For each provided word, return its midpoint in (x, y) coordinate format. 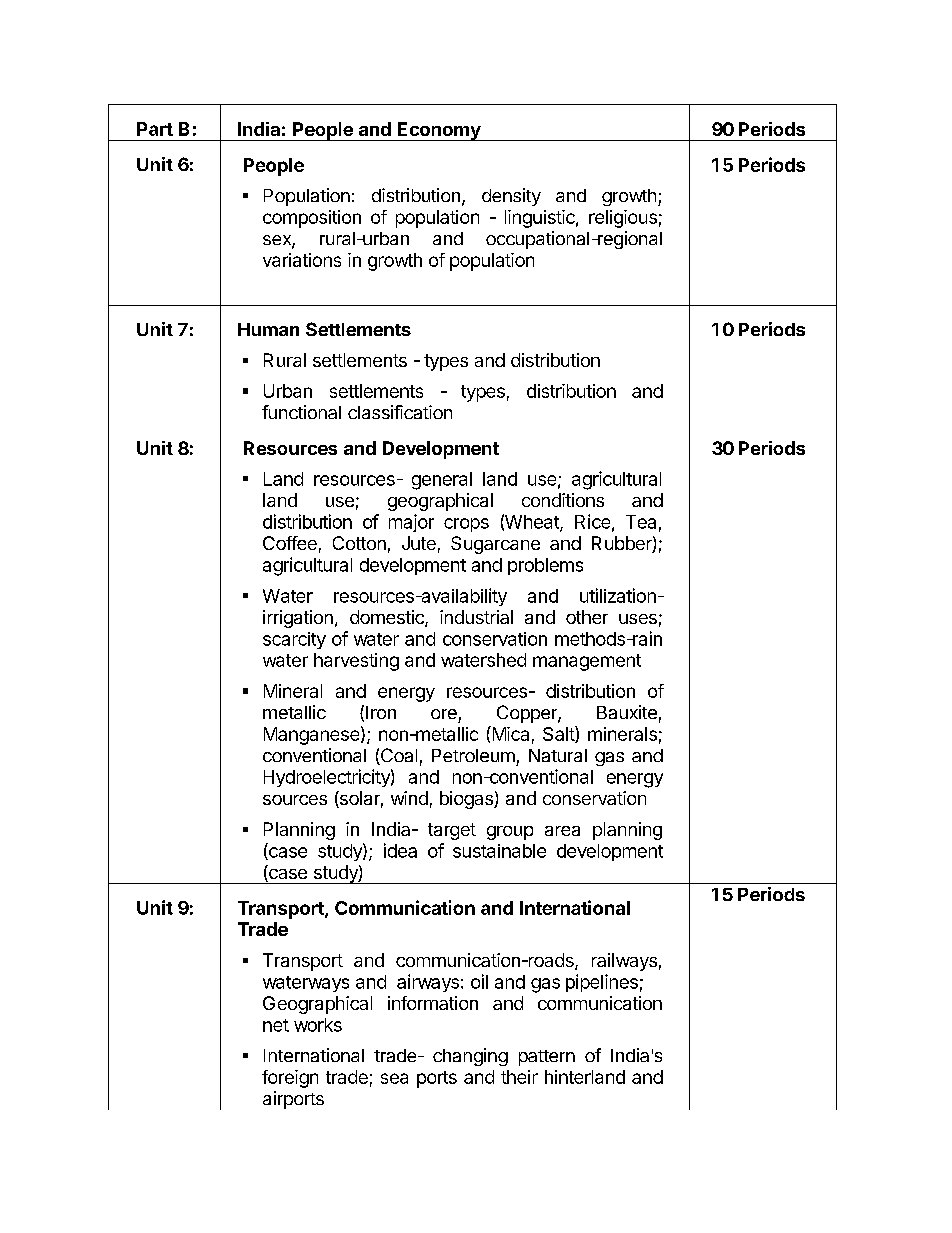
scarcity (294, 640)
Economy (439, 131)
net (276, 1025)
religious (623, 219)
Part (155, 129)
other (587, 617)
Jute (419, 543)
